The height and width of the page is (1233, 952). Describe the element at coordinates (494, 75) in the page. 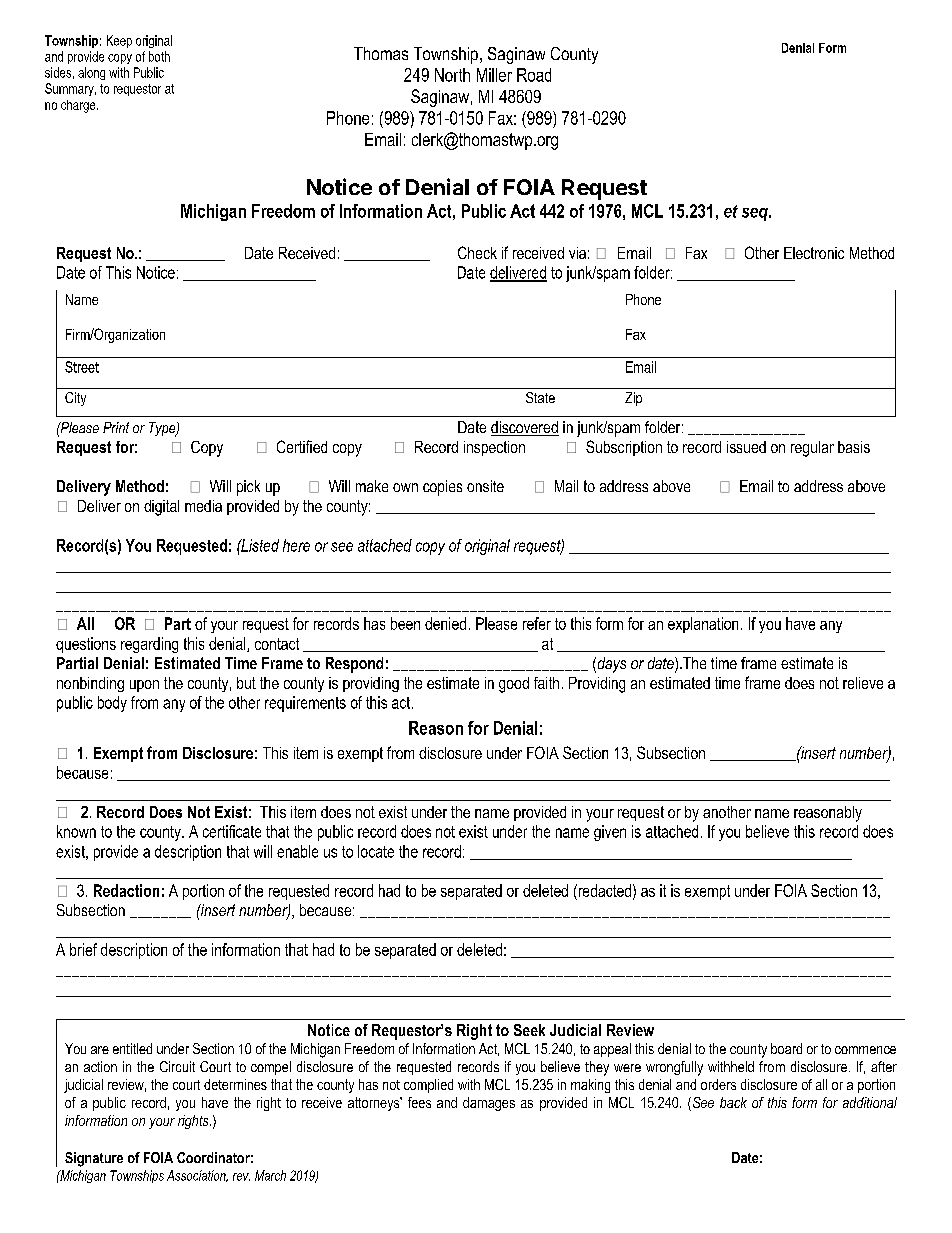

I see `Miller` at that location.
